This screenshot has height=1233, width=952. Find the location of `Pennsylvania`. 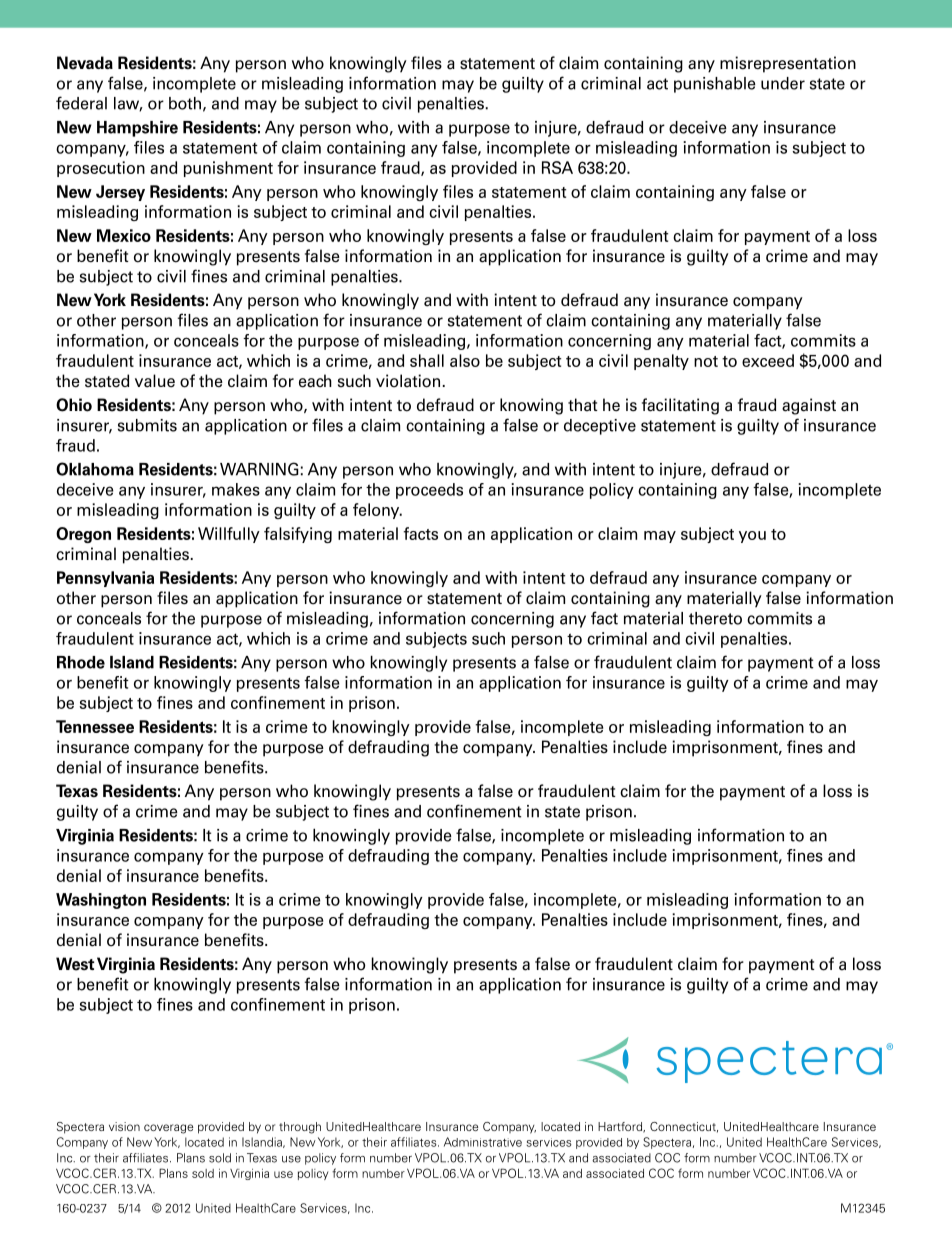

Pennsylvania is located at coordinates (105, 579).
